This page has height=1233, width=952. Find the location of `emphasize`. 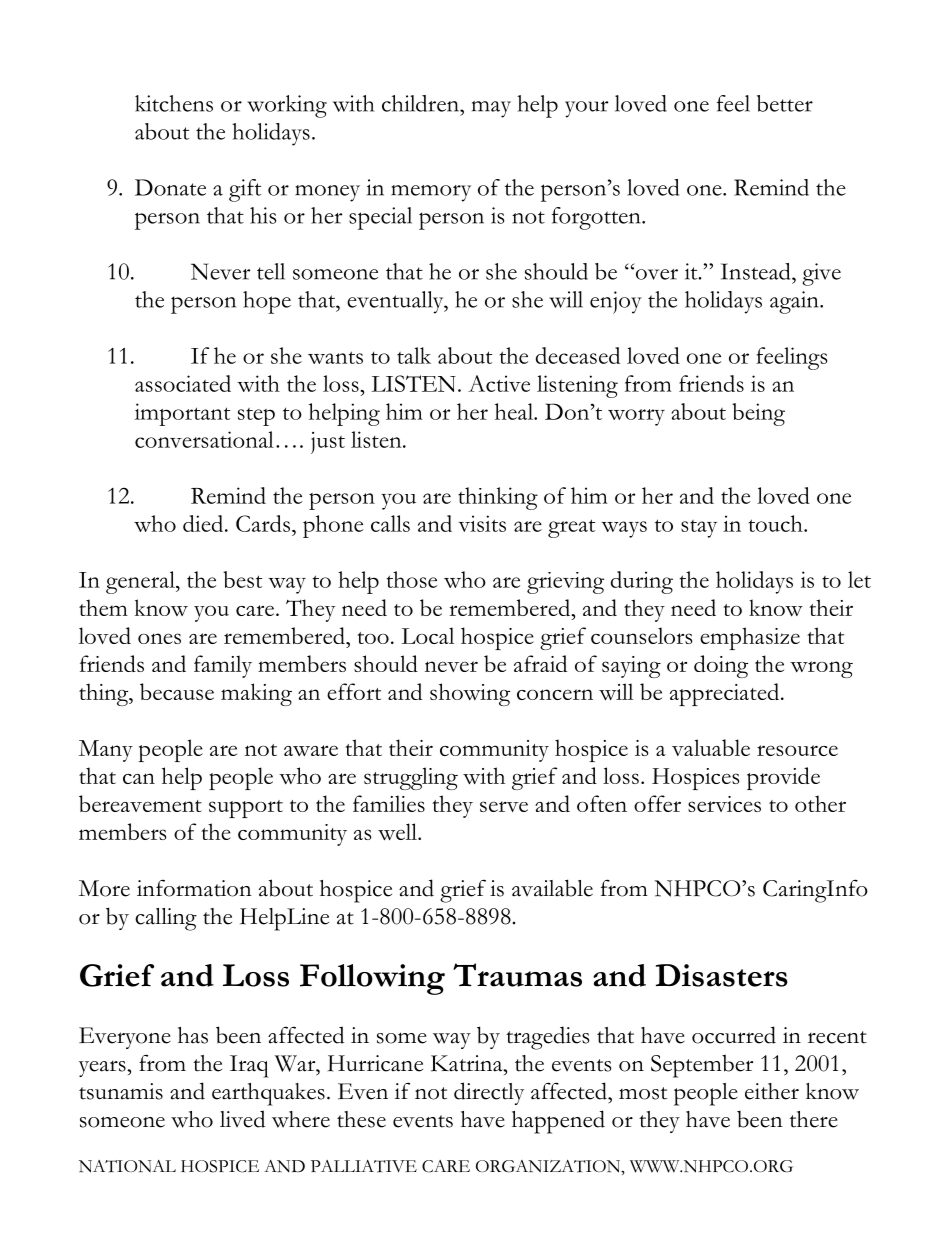

emphasize is located at coordinates (750, 638).
